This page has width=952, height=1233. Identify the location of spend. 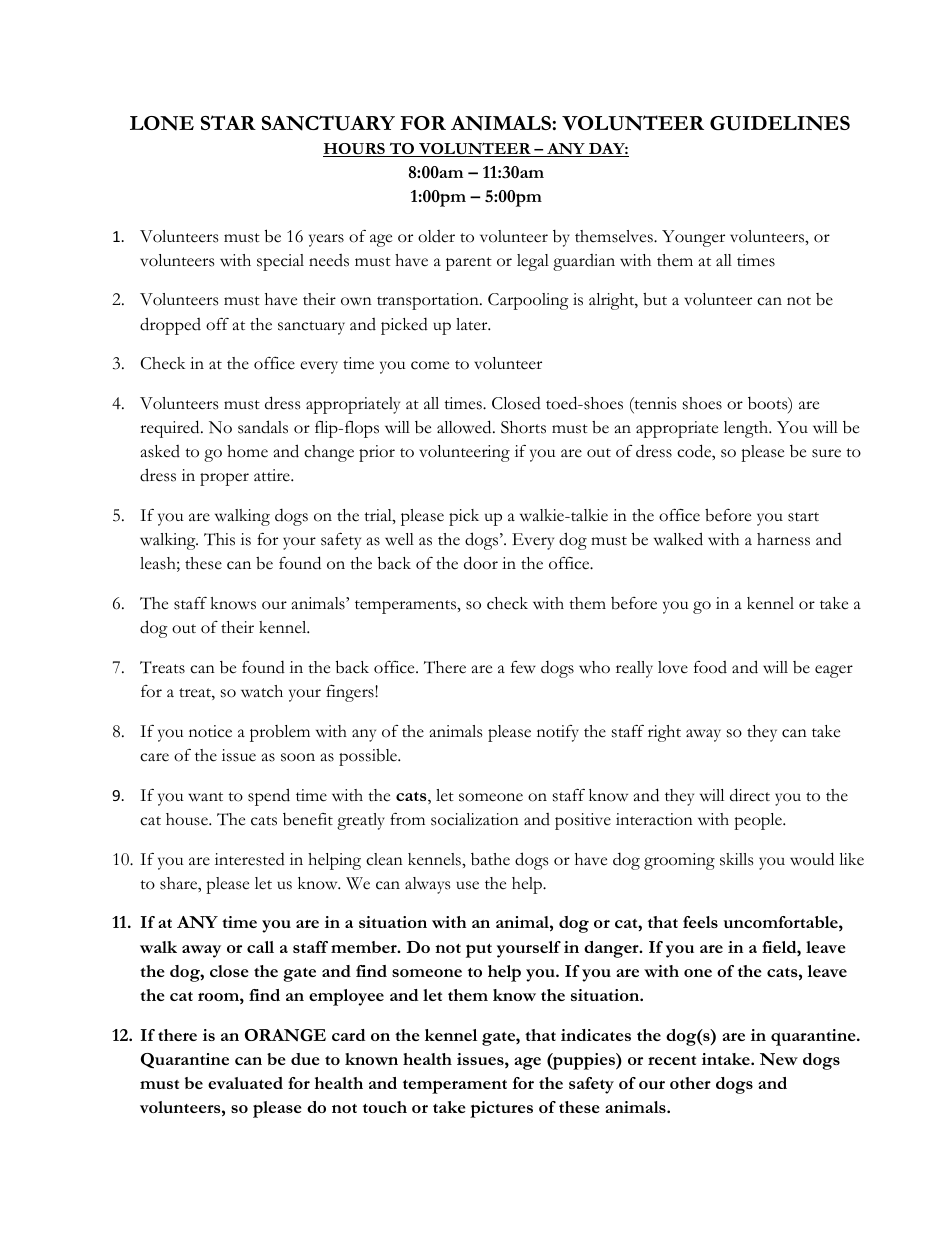
(269, 797).
